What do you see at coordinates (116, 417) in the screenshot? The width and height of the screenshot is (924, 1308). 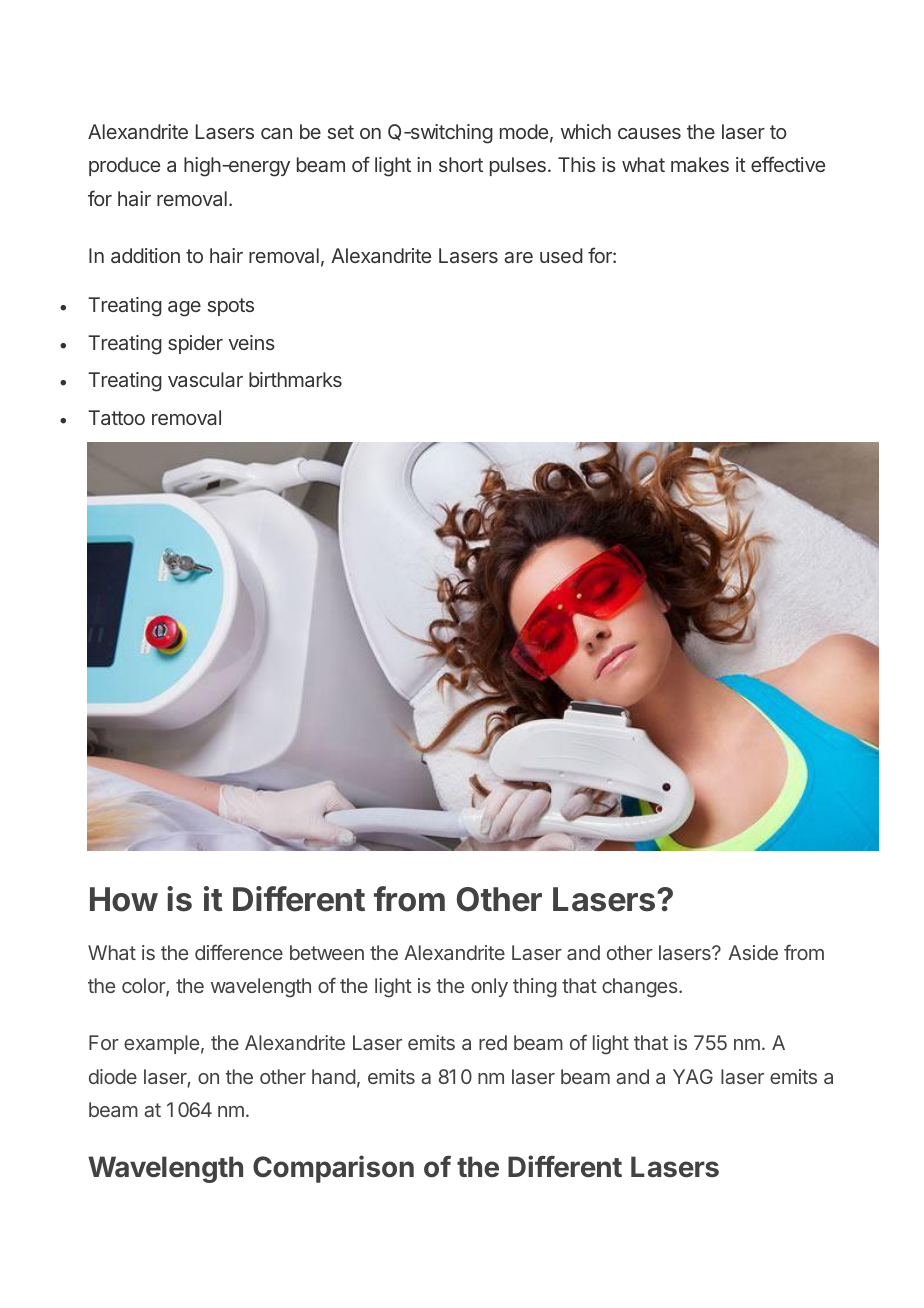 I see `Tattoo` at bounding box center [116, 417].
